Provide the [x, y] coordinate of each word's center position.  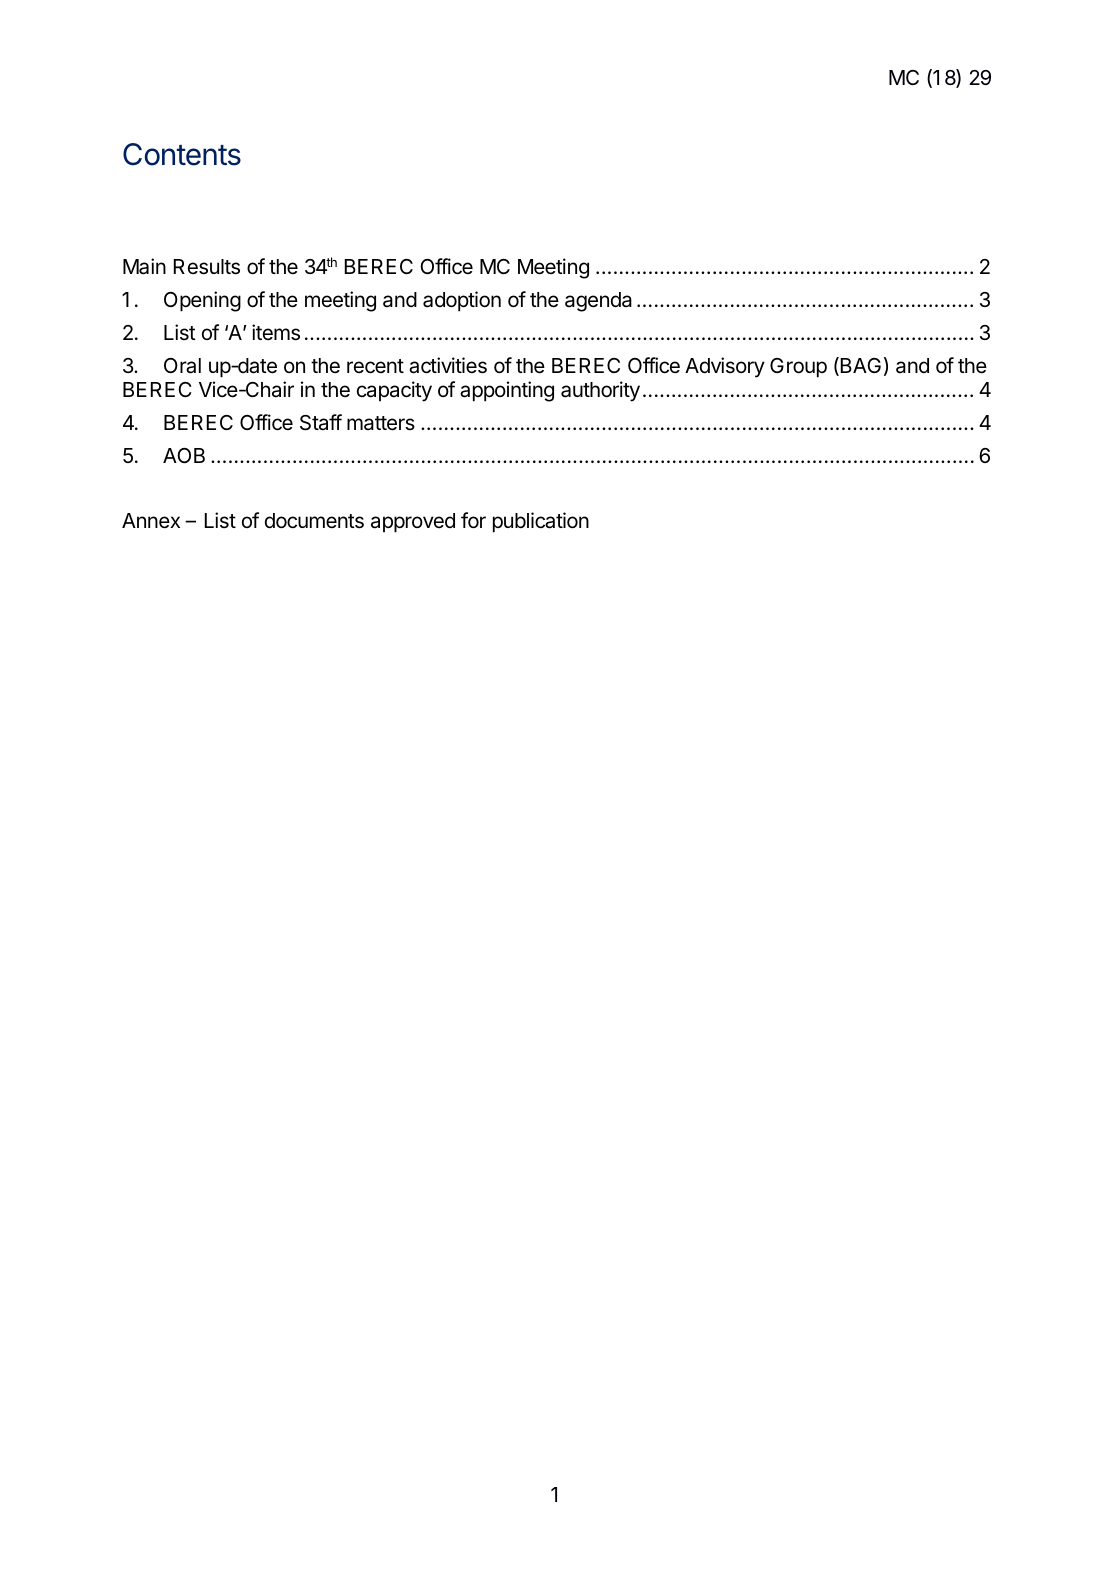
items [276, 332]
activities [448, 365]
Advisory [725, 367]
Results [207, 267]
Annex [151, 521]
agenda [598, 302]
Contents [182, 154]
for [473, 520]
